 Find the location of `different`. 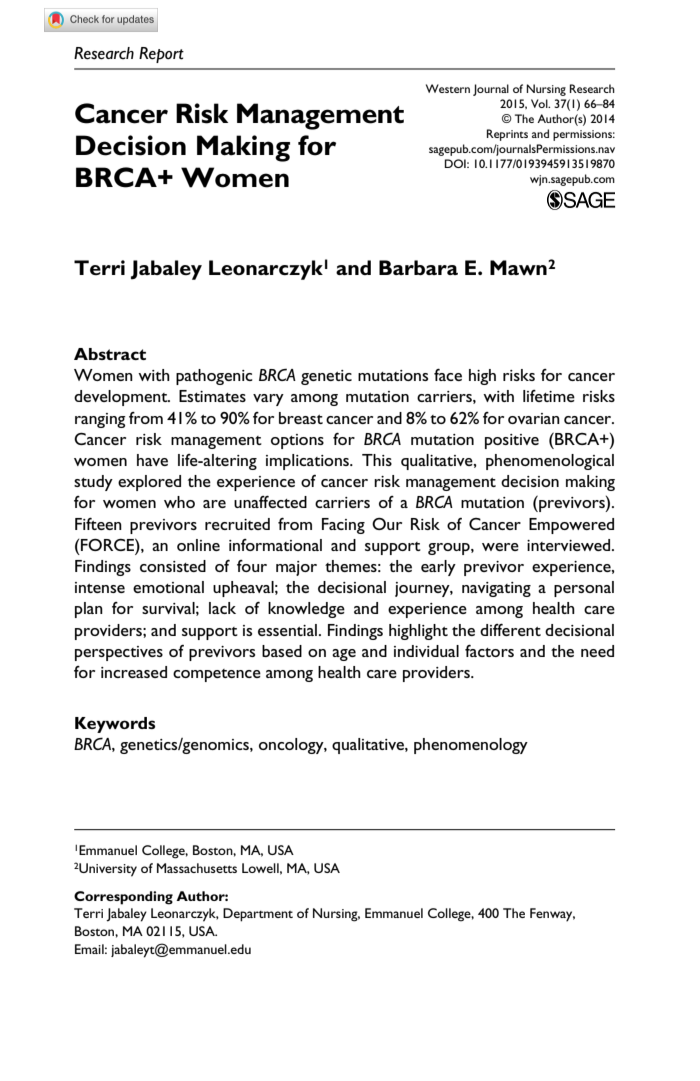

different is located at coordinates (510, 630).
